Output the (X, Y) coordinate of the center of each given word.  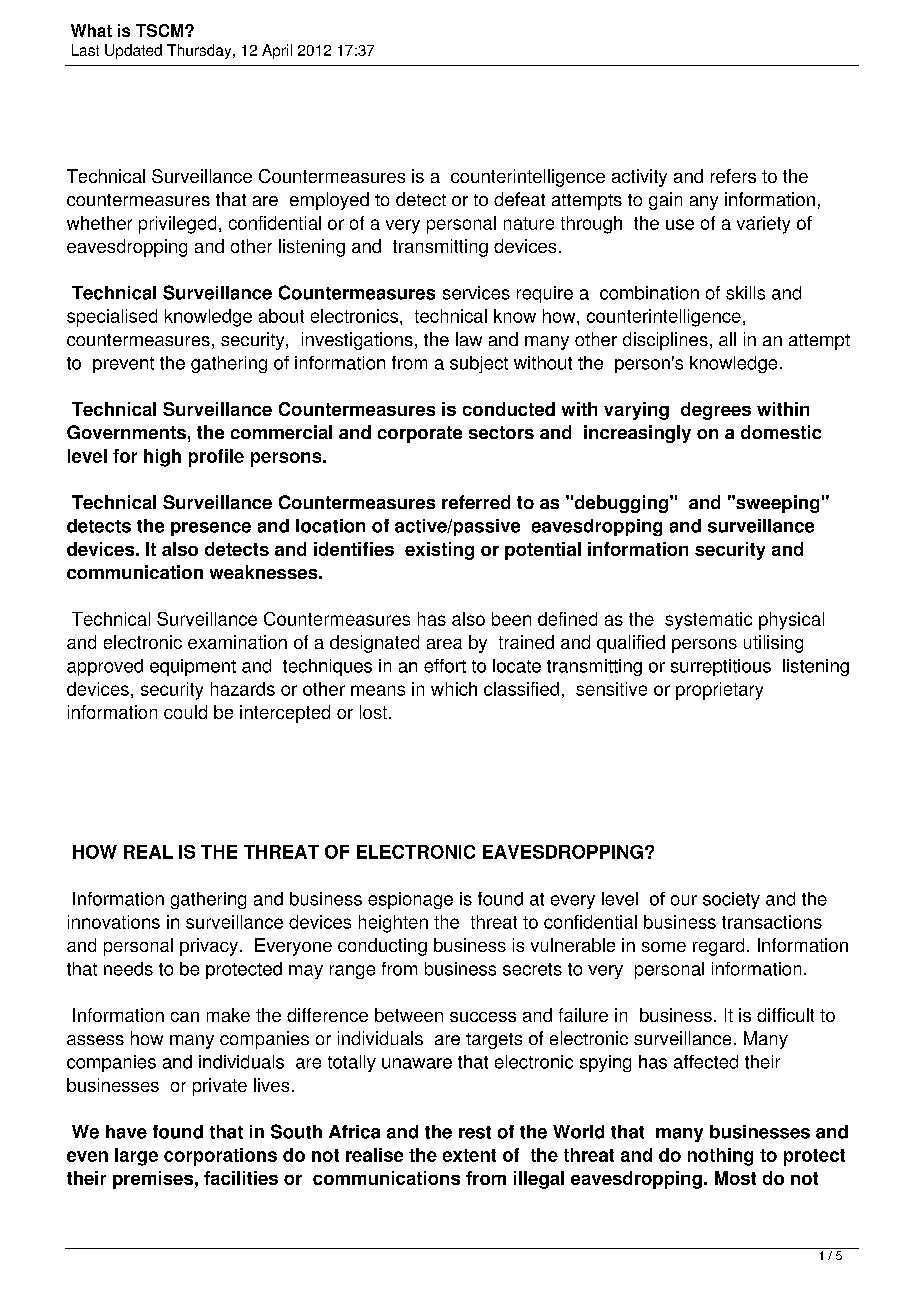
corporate (420, 434)
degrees (716, 411)
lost (373, 712)
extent (469, 1155)
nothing (720, 1157)
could (185, 712)
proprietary (719, 691)
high (162, 458)
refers (733, 176)
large (136, 1157)
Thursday (200, 51)
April (277, 51)
